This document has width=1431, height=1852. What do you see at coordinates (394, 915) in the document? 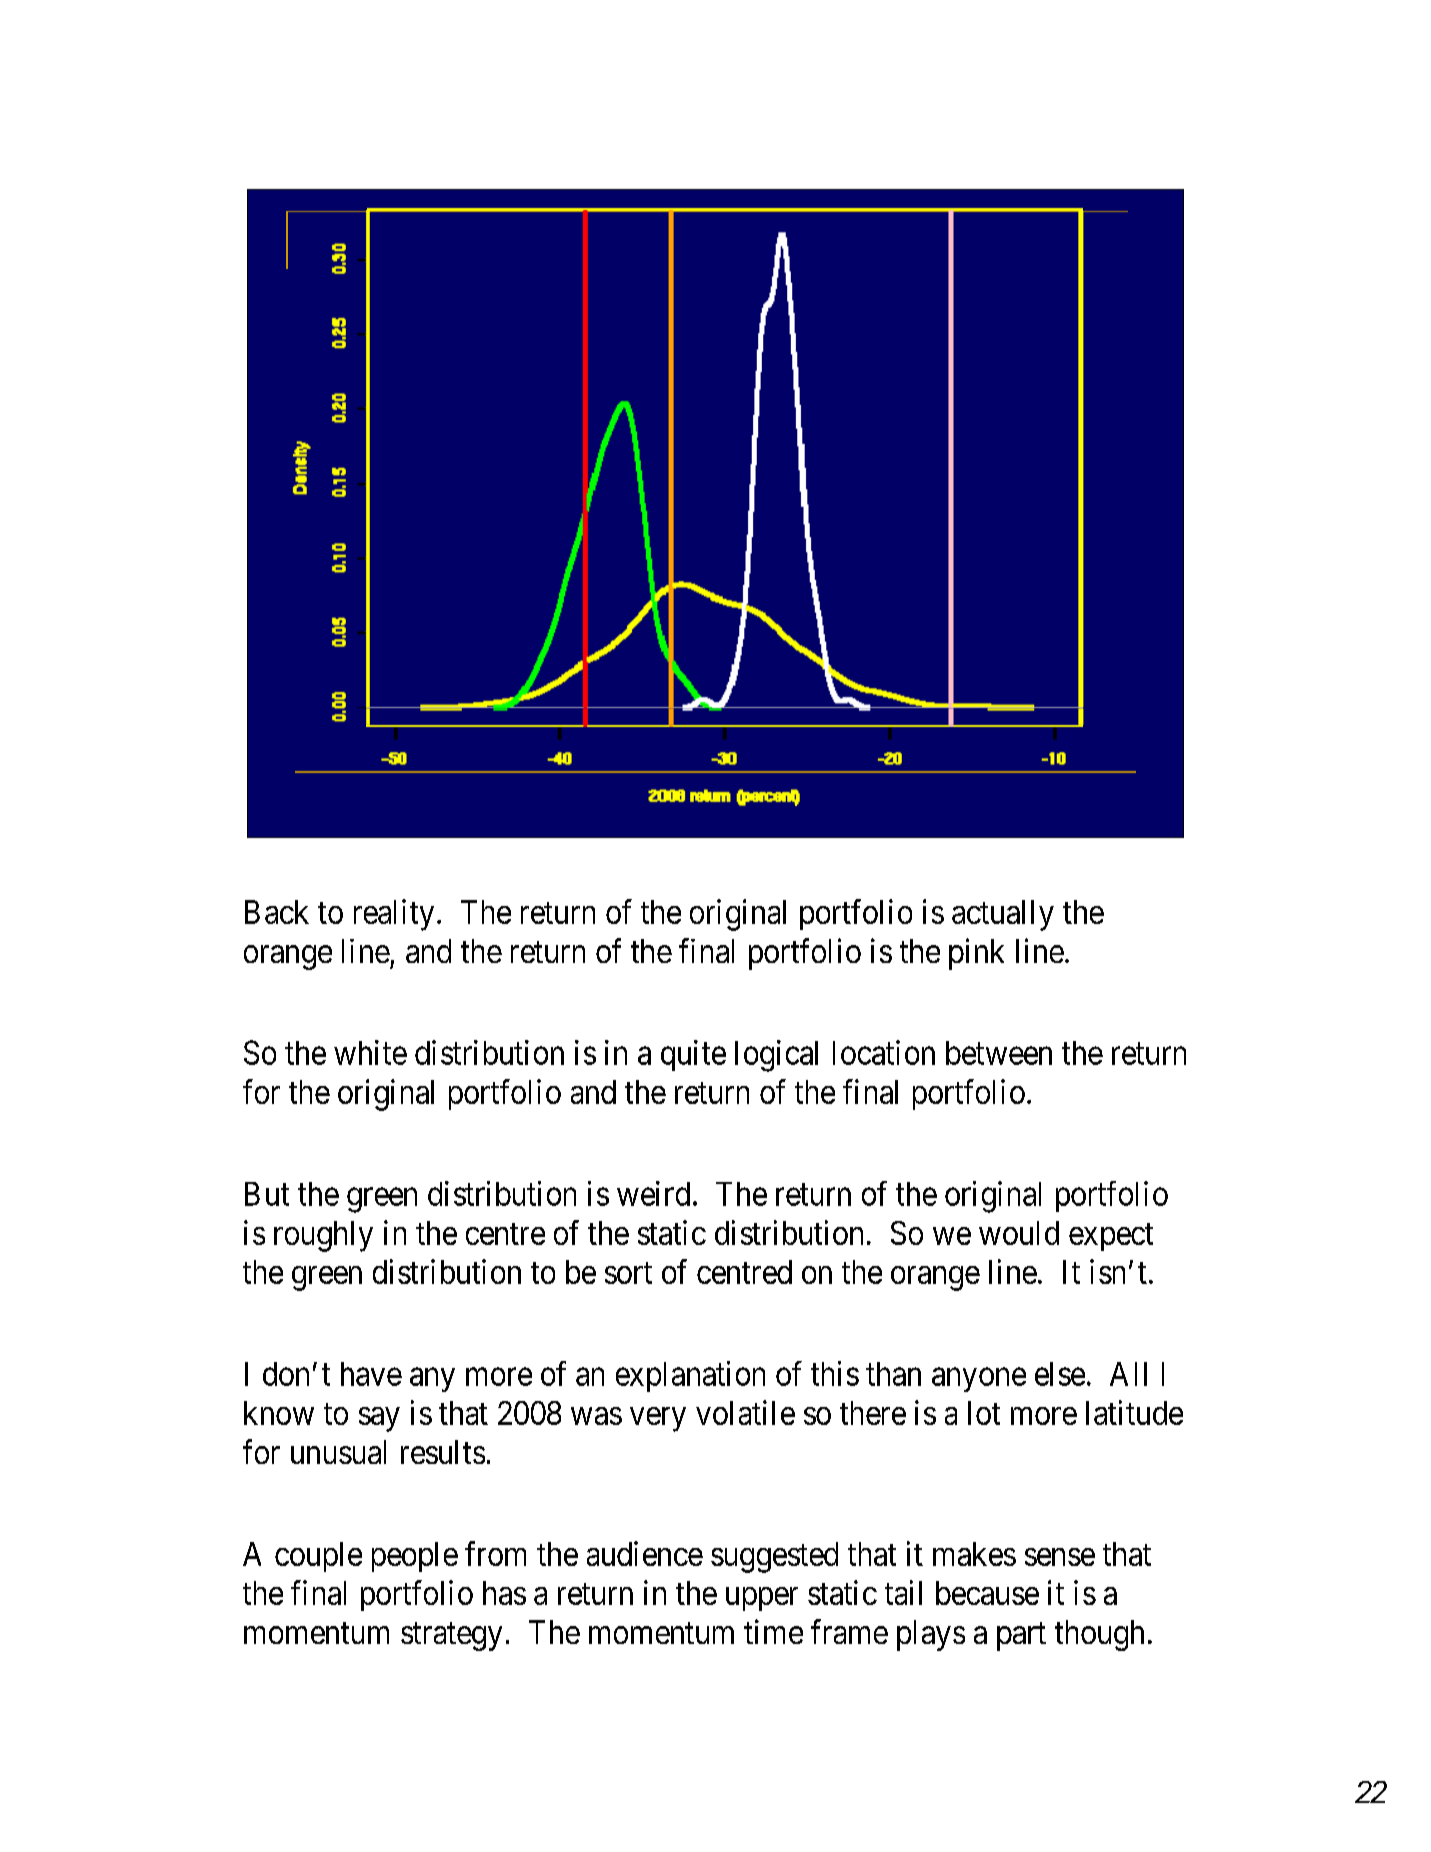
I see `reality` at bounding box center [394, 915].
